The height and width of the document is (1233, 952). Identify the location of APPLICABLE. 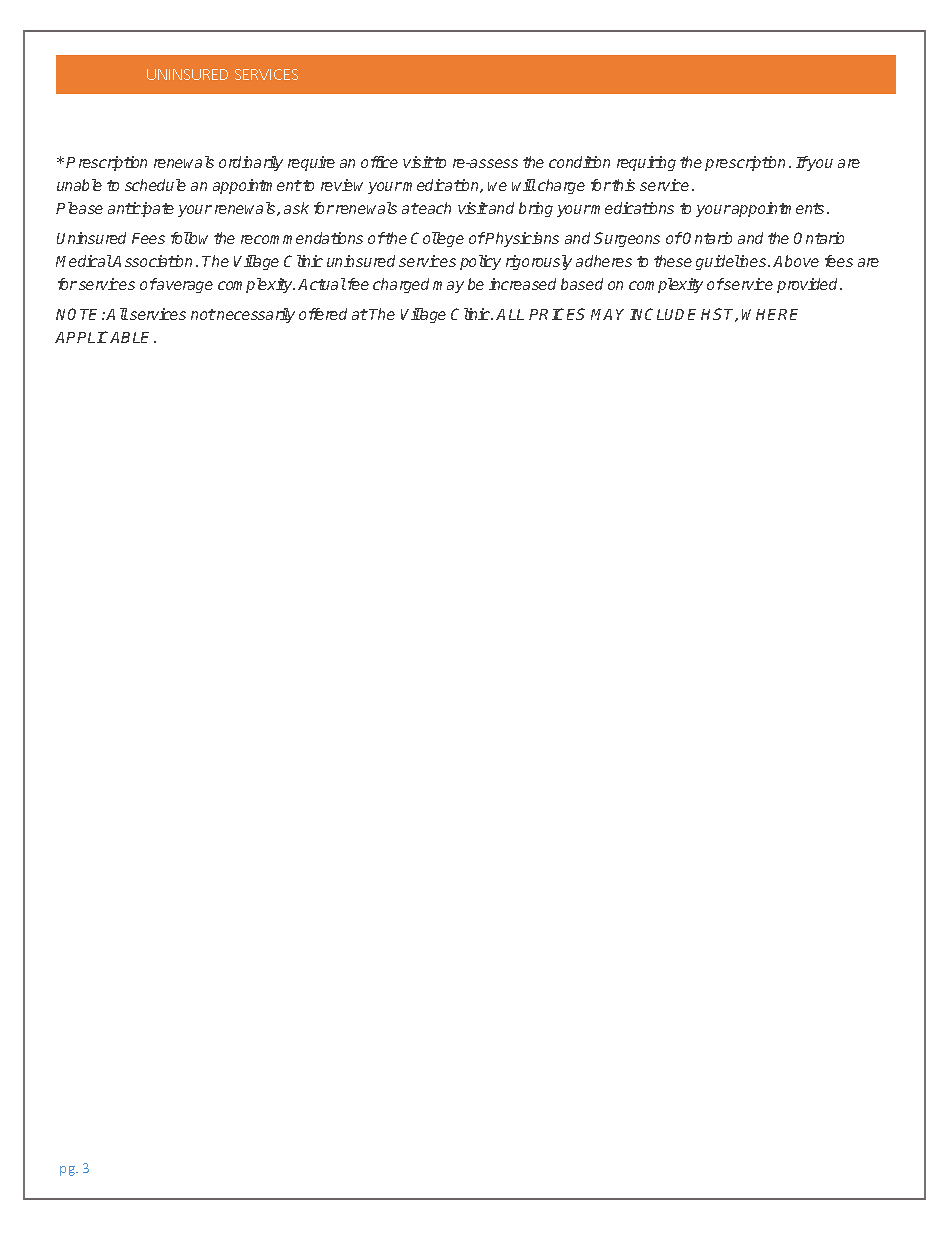
(105, 337).
